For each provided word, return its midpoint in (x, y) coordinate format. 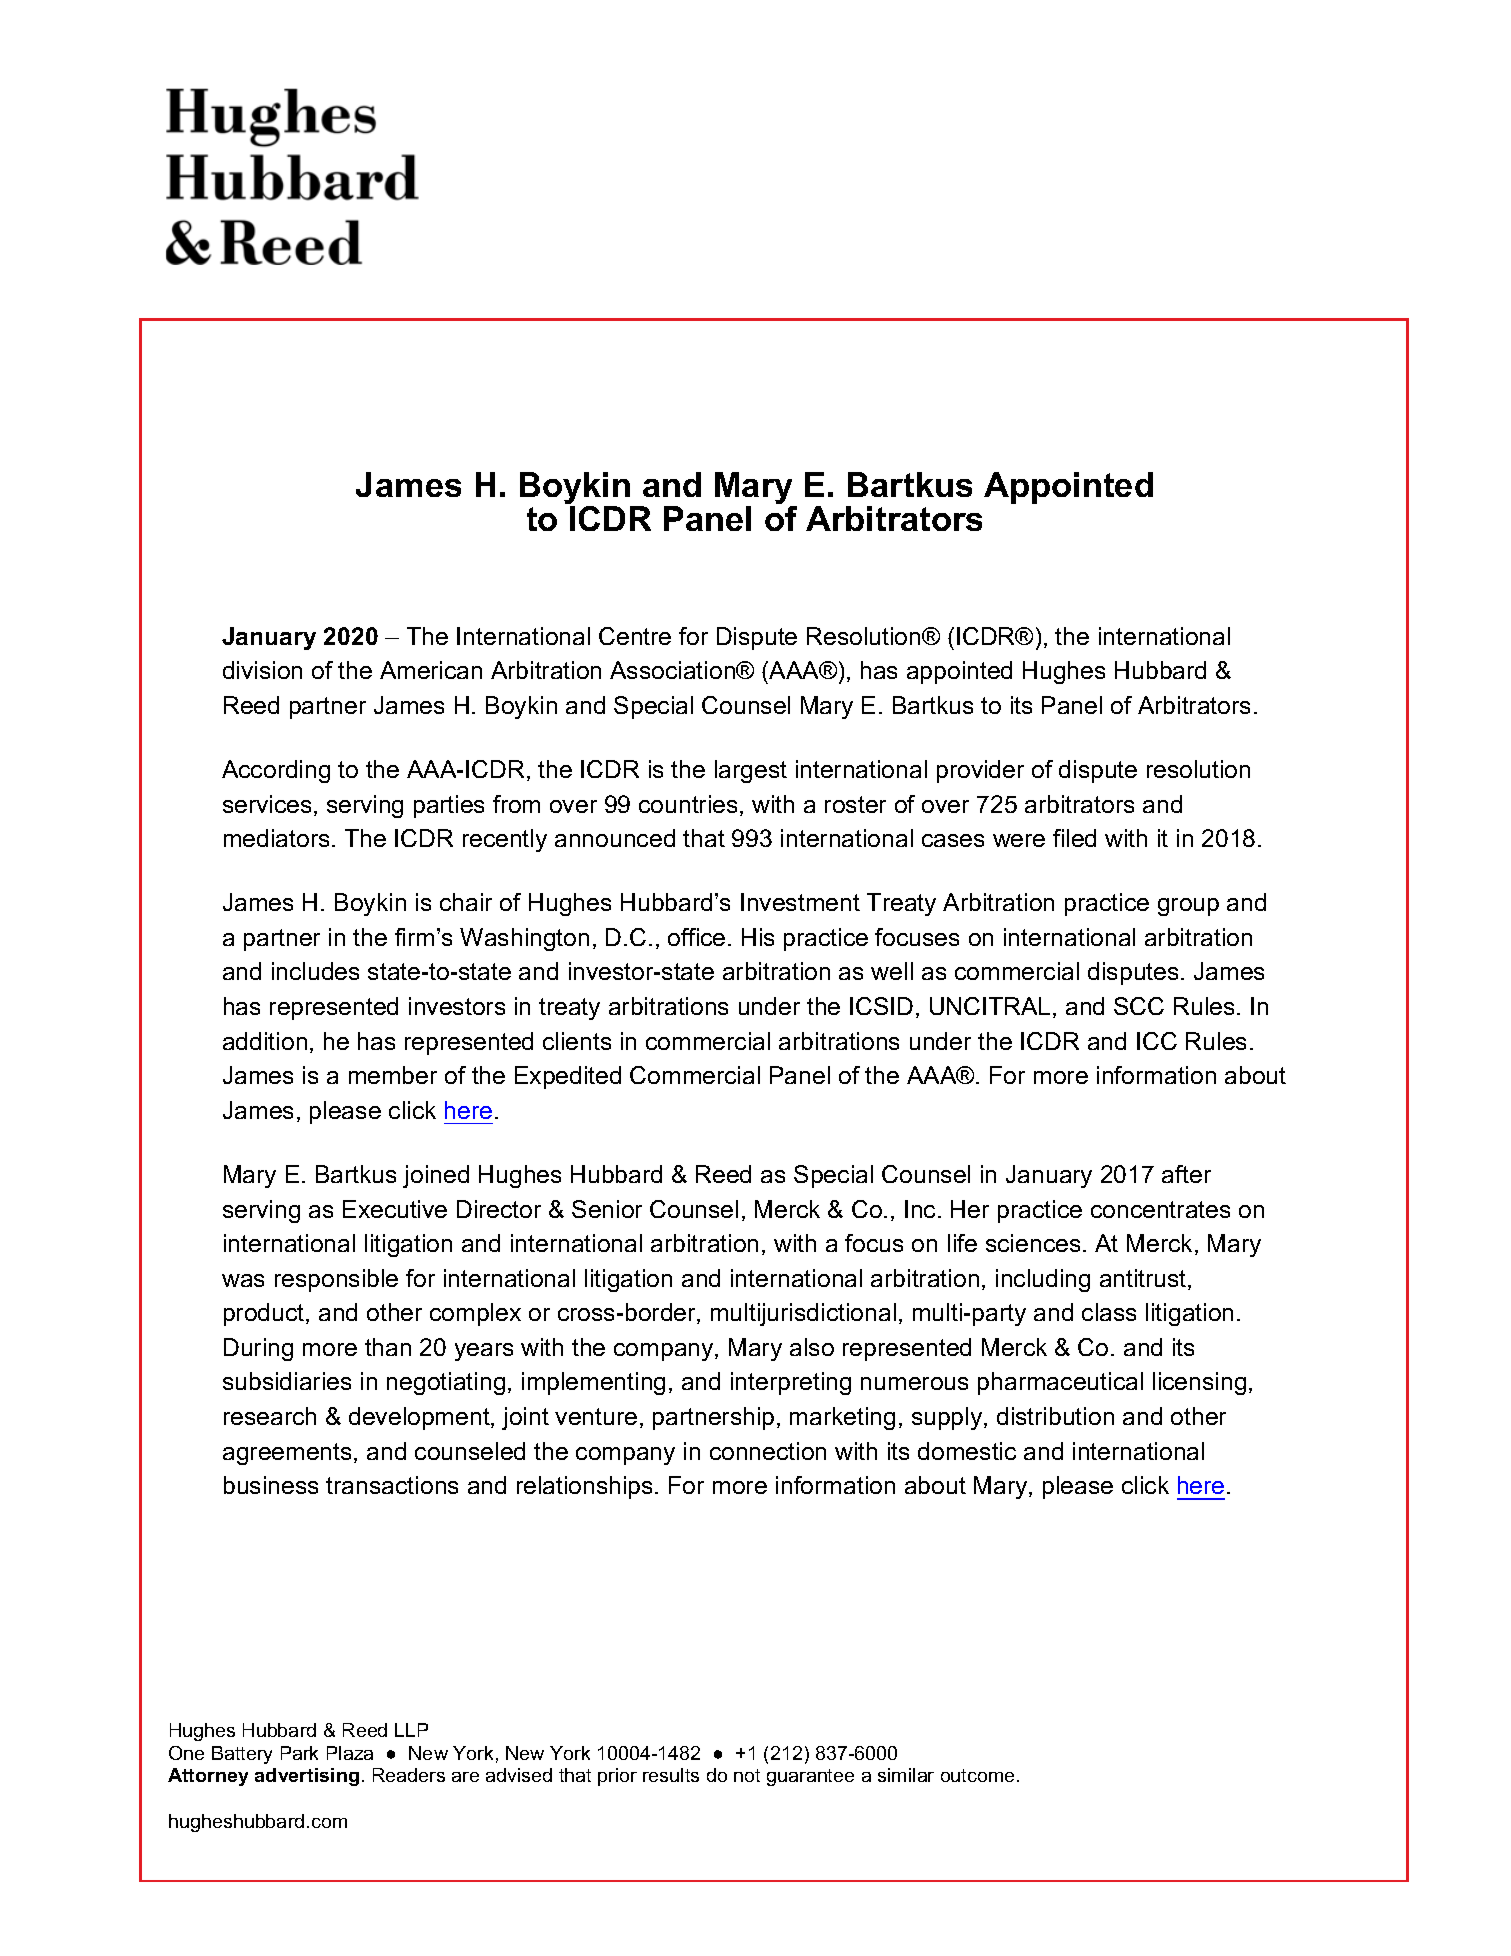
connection (768, 1451)
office (696, 937)
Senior (607, 1209)
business (271, 1485)
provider (980, 771)
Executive (395, 1209)
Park (299, 1753)
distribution (1055, 1416)
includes (315, 971)
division (262, 670)
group (1188, 907)
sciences (1033, 1243)
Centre (635, 636)
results (671, 1775)
